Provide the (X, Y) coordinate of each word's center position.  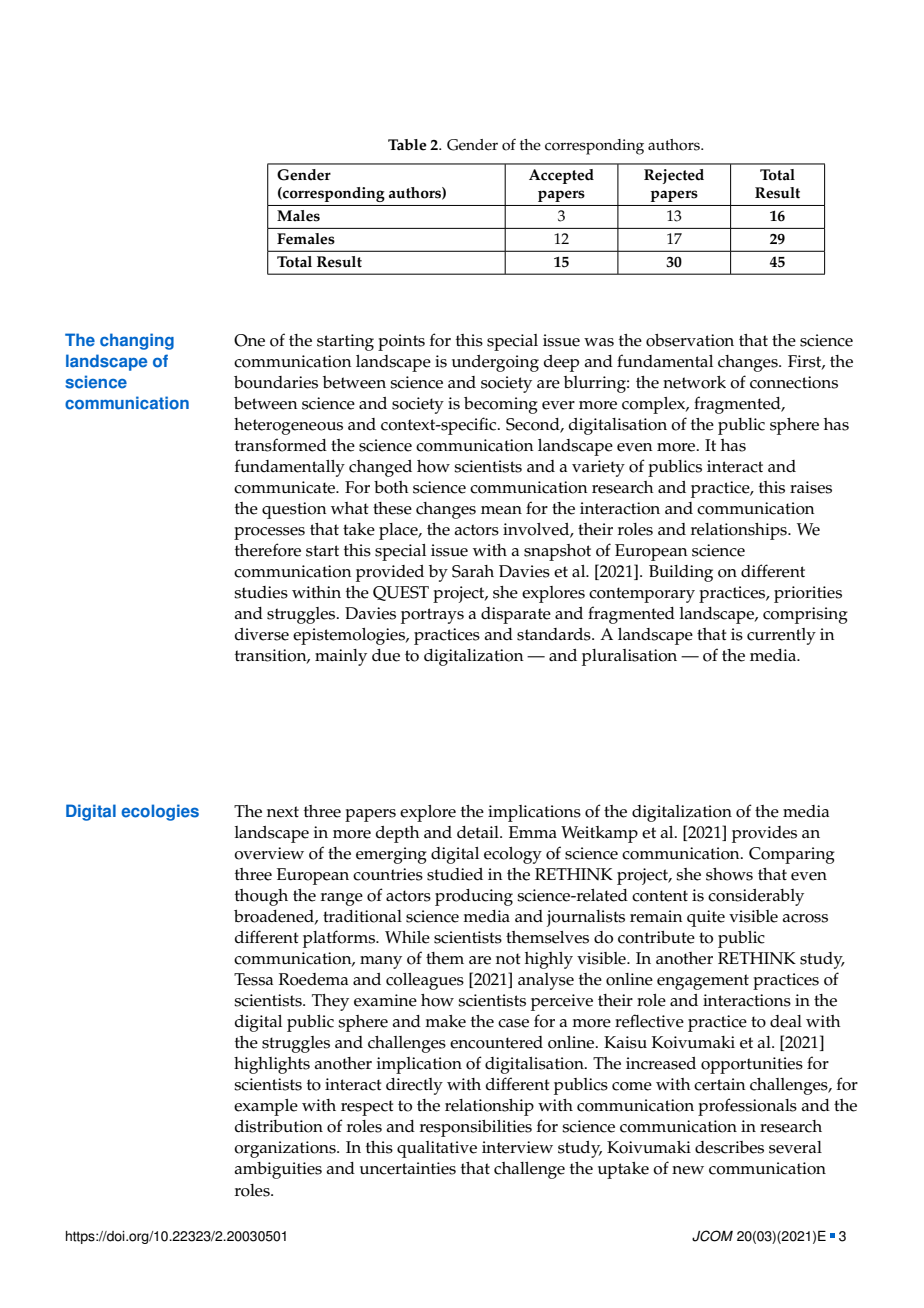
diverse (262, 634)
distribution (279, 1126)
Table (407, 145)
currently (781, 636)
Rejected (674, 176)
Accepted (561, 176)
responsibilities (476, 1128)
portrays (432, 616)
